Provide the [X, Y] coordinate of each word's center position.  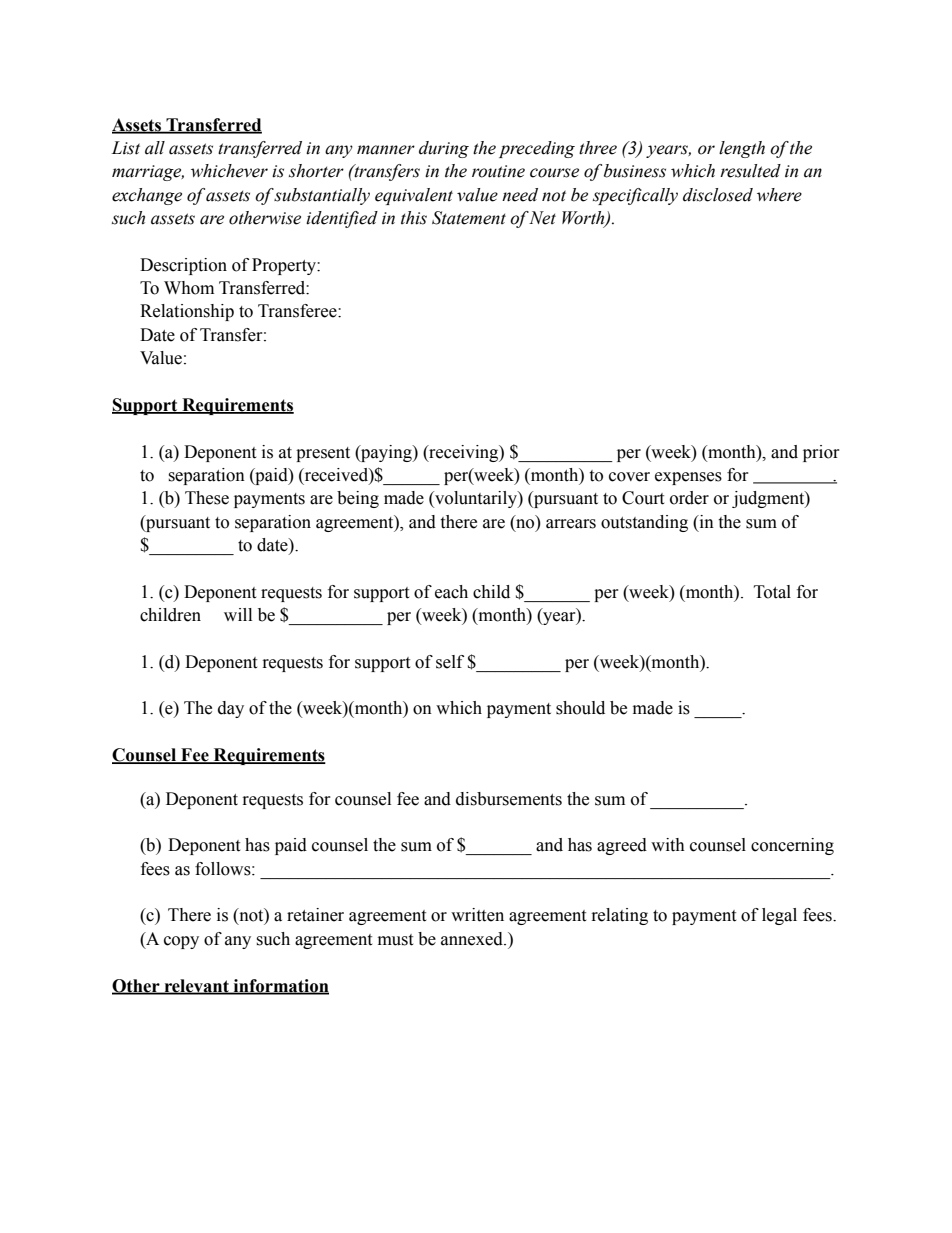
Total [772, 592]
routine [498, 171]
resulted [750, 171]
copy [181, 942]
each [451, 592]
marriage [148, 173]
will [238, 614]
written [477, 915]
